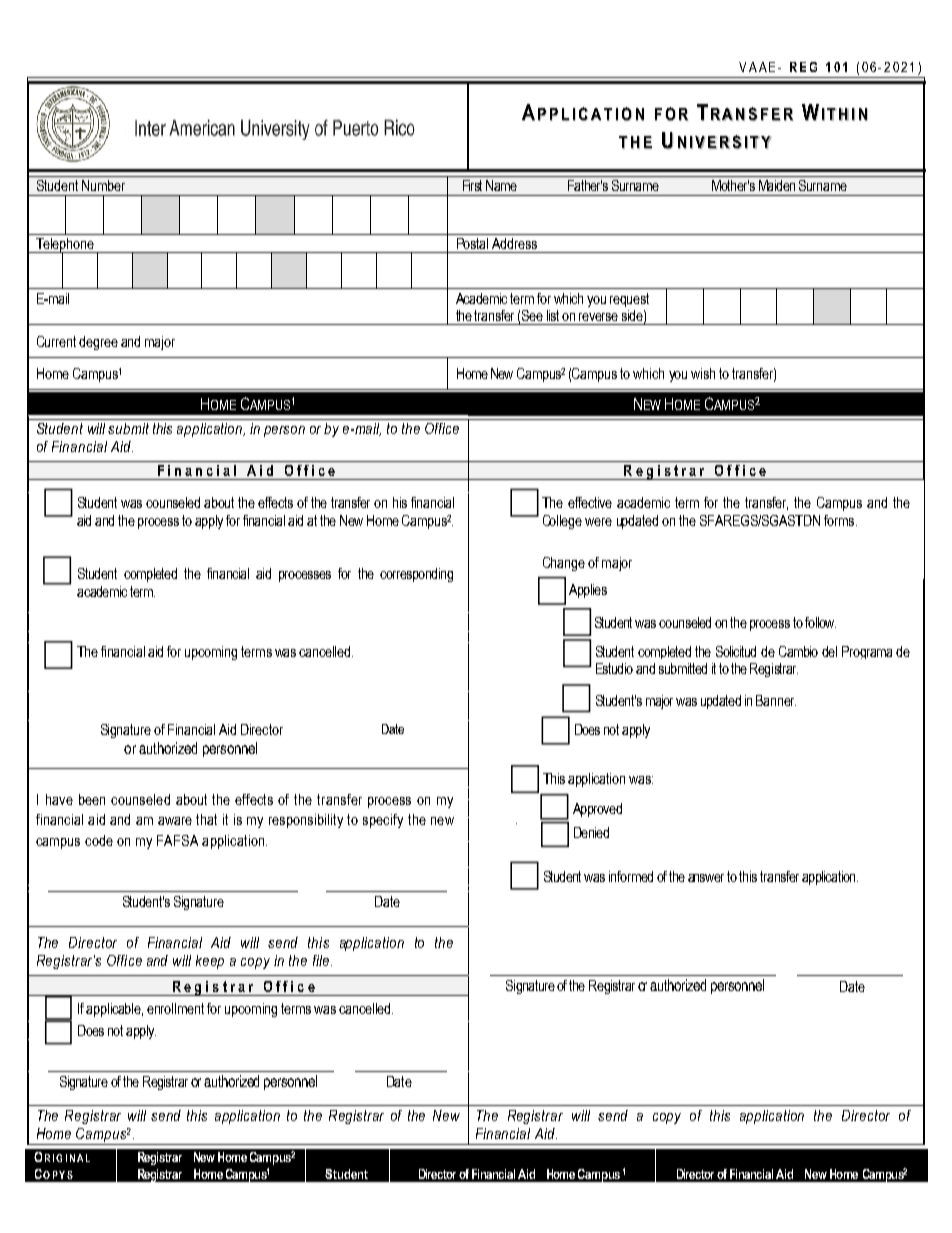 The image size is (952, 1233). Describe the element at coordinates (840, 520) in the page. I see `forms` at that location.
